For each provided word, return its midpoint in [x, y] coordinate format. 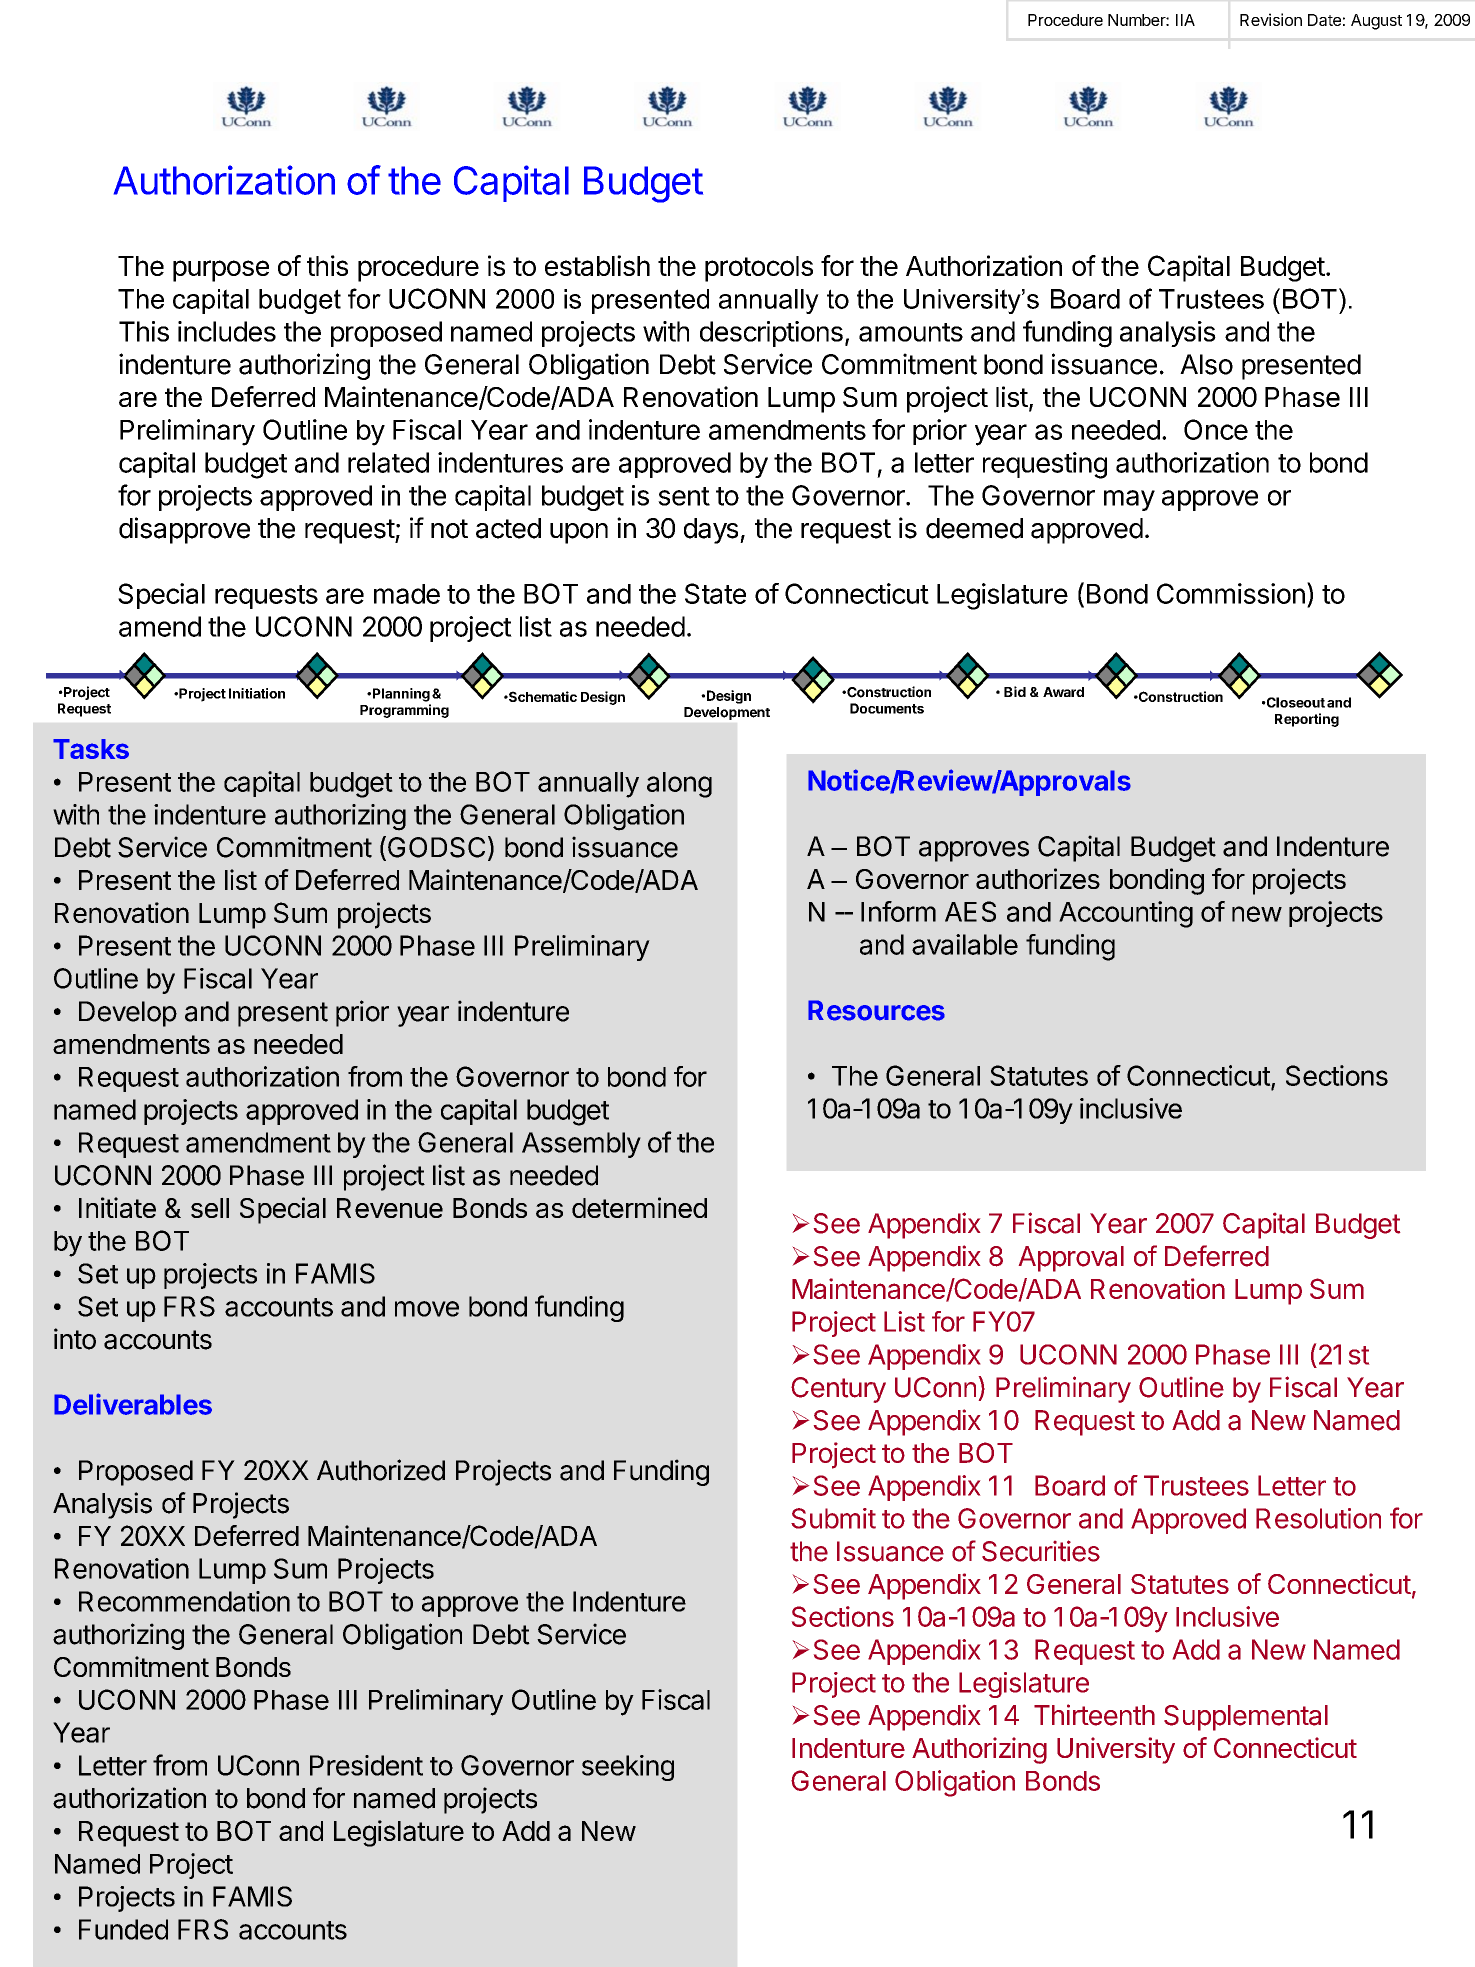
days [711, 531]
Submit [833, 1518]
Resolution [1318, 1518]
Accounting [1126, 914]
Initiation [257, 693]
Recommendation [184, 1601]
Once [1216, 429]
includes [227, 331]
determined [639, 1207]
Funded [123, 1929]
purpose [221, 271]
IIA [1185, 20]
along [679, 785]
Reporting [1307, 720]
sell [210, 1208]
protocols [759, 269]
